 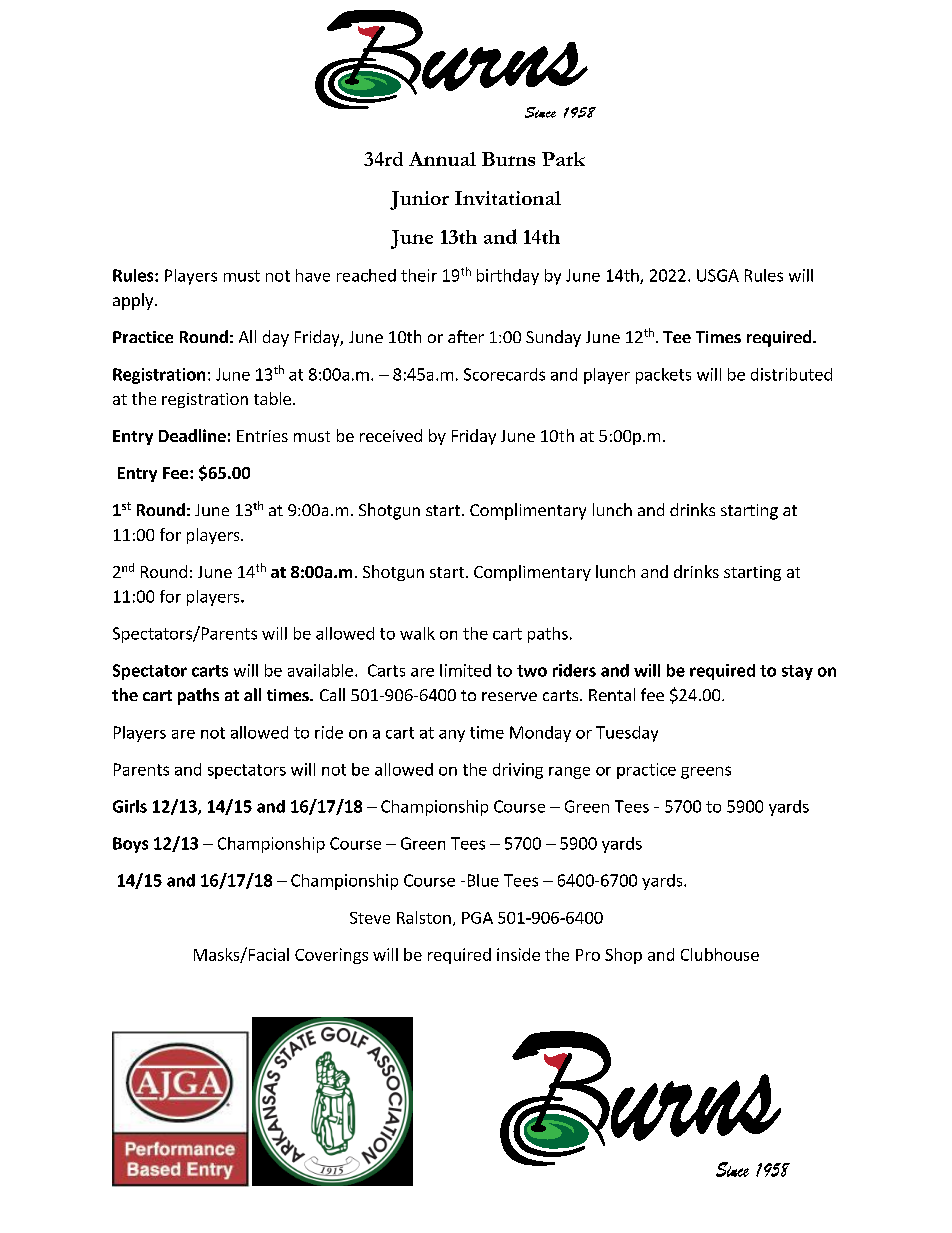 What do you see at coordinates (391, 435) in the screenshot?
I see `received` at bounding box center [391, 435].
